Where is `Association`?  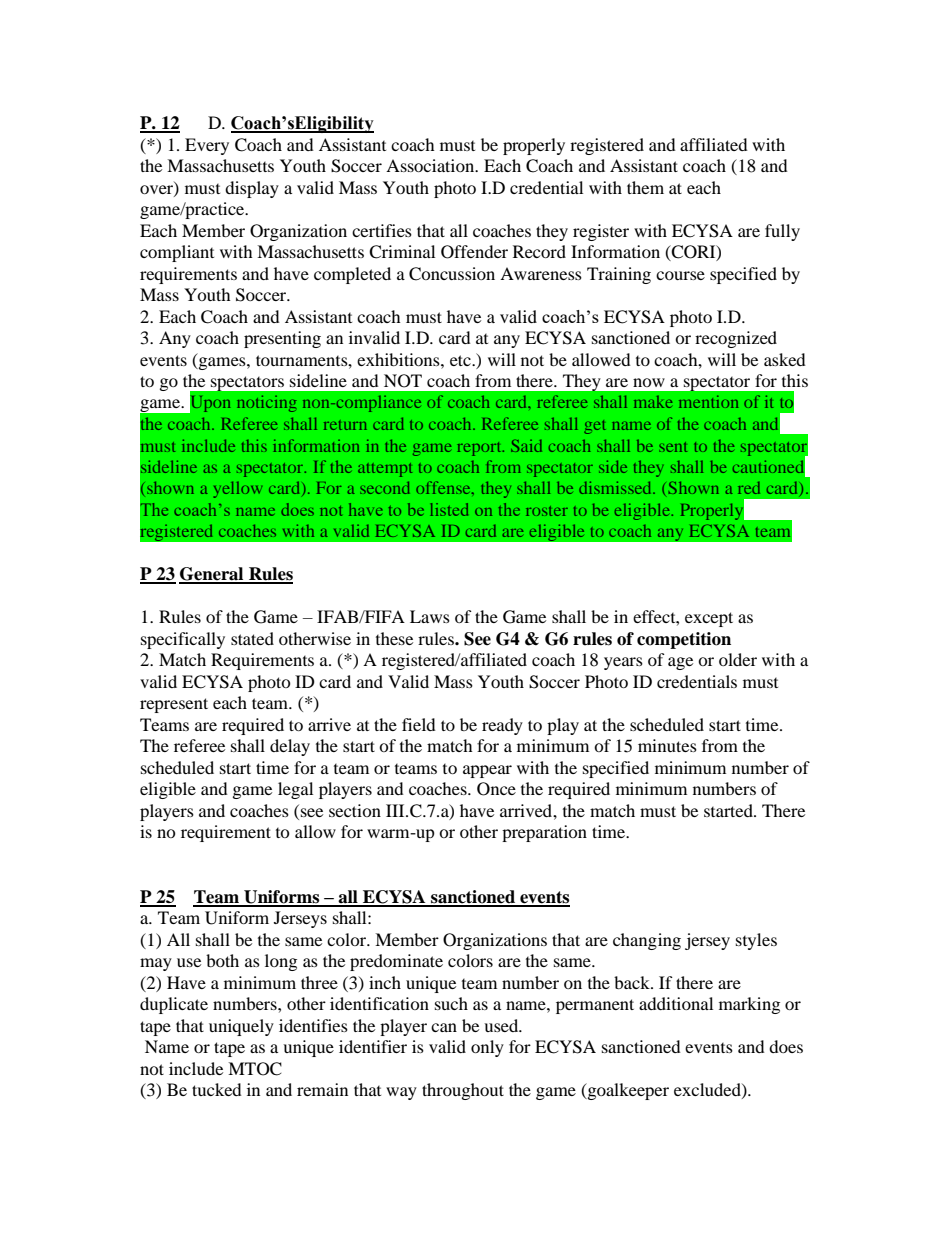
Association is located at coordinates (431, 165).
